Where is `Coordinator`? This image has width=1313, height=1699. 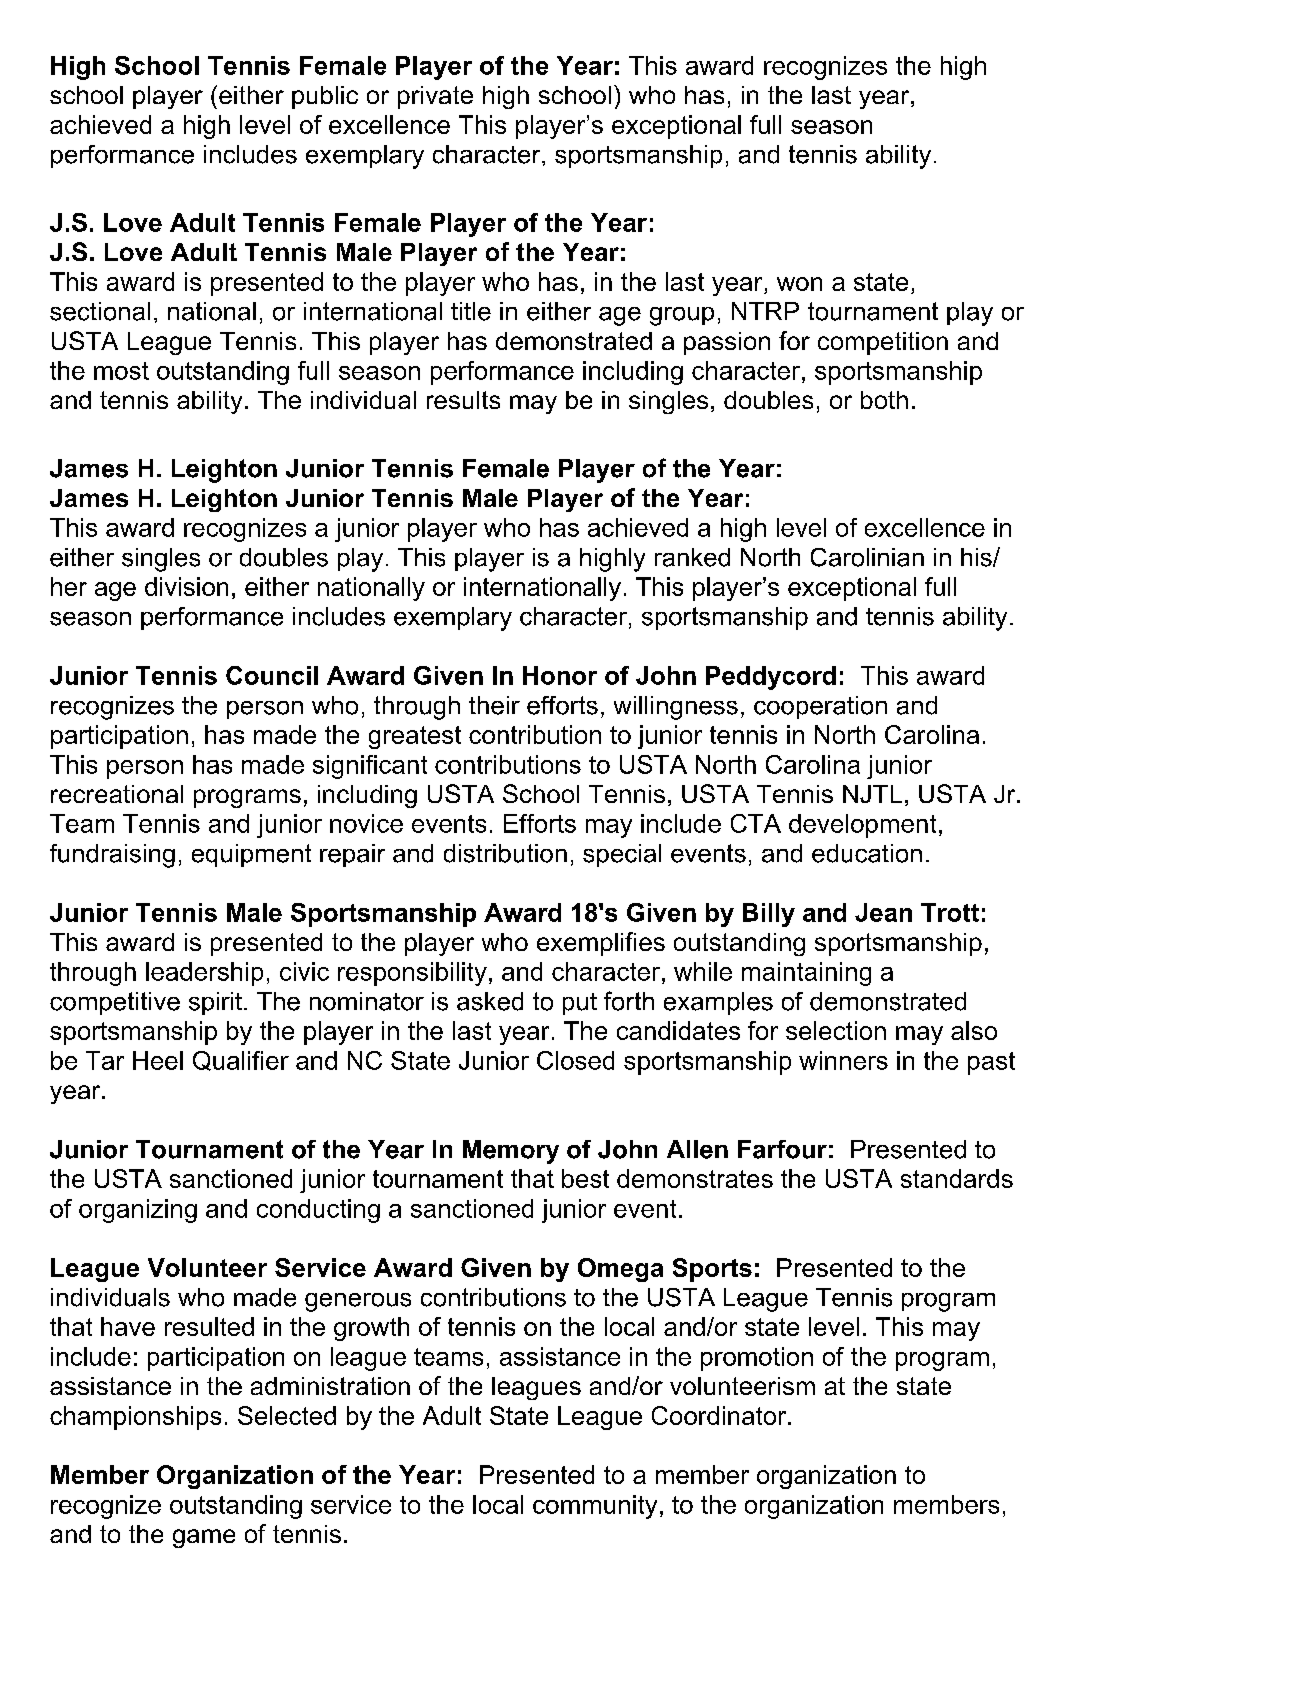
Coordinator is located at coordinates (720, 1415).
